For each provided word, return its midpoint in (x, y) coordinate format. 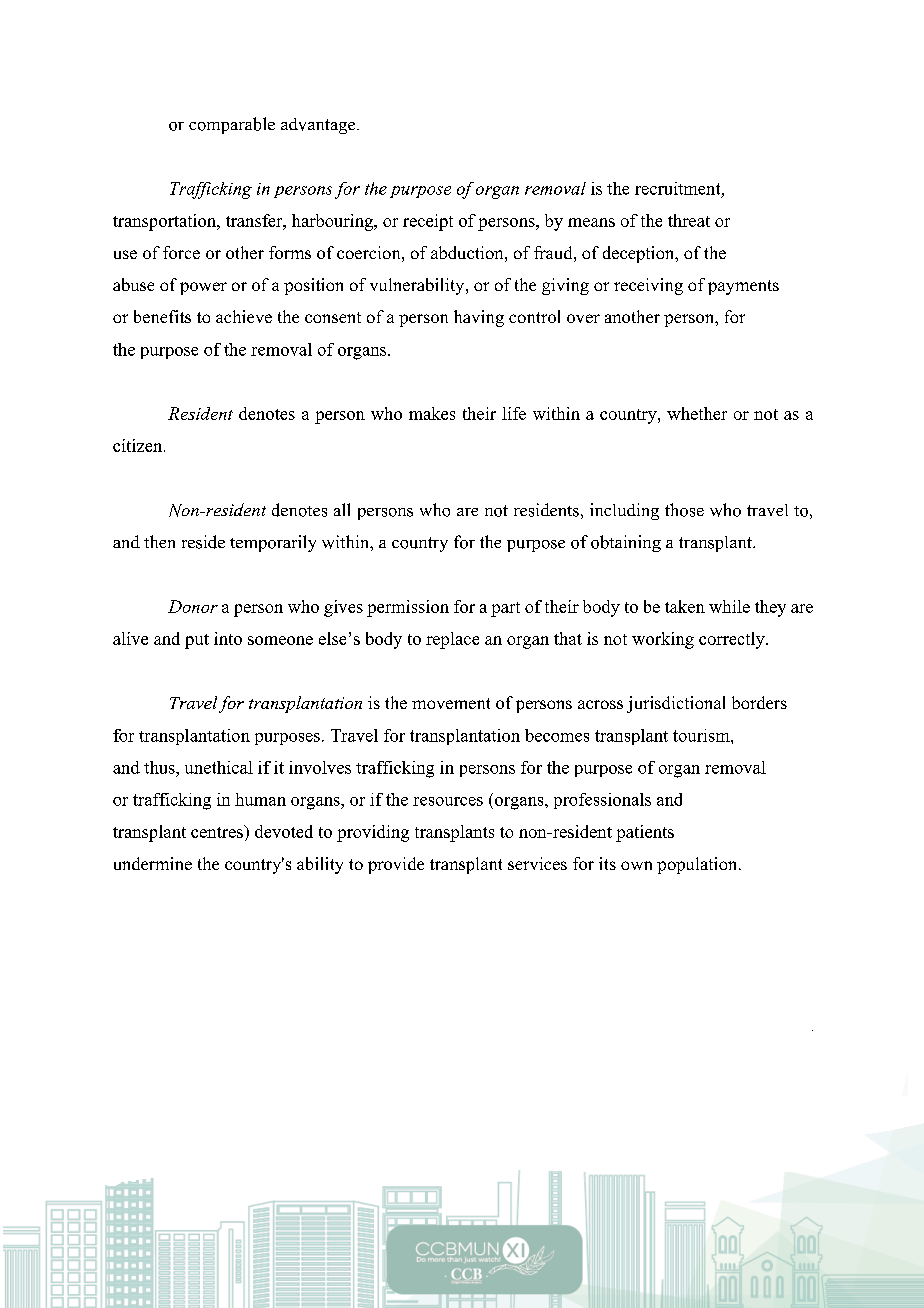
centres (218, 831)
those (684, 510)
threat (689, 220)
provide (396, 865)
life (514, 413)
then (159, 541)
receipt (428, 222)
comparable (232, 125)
